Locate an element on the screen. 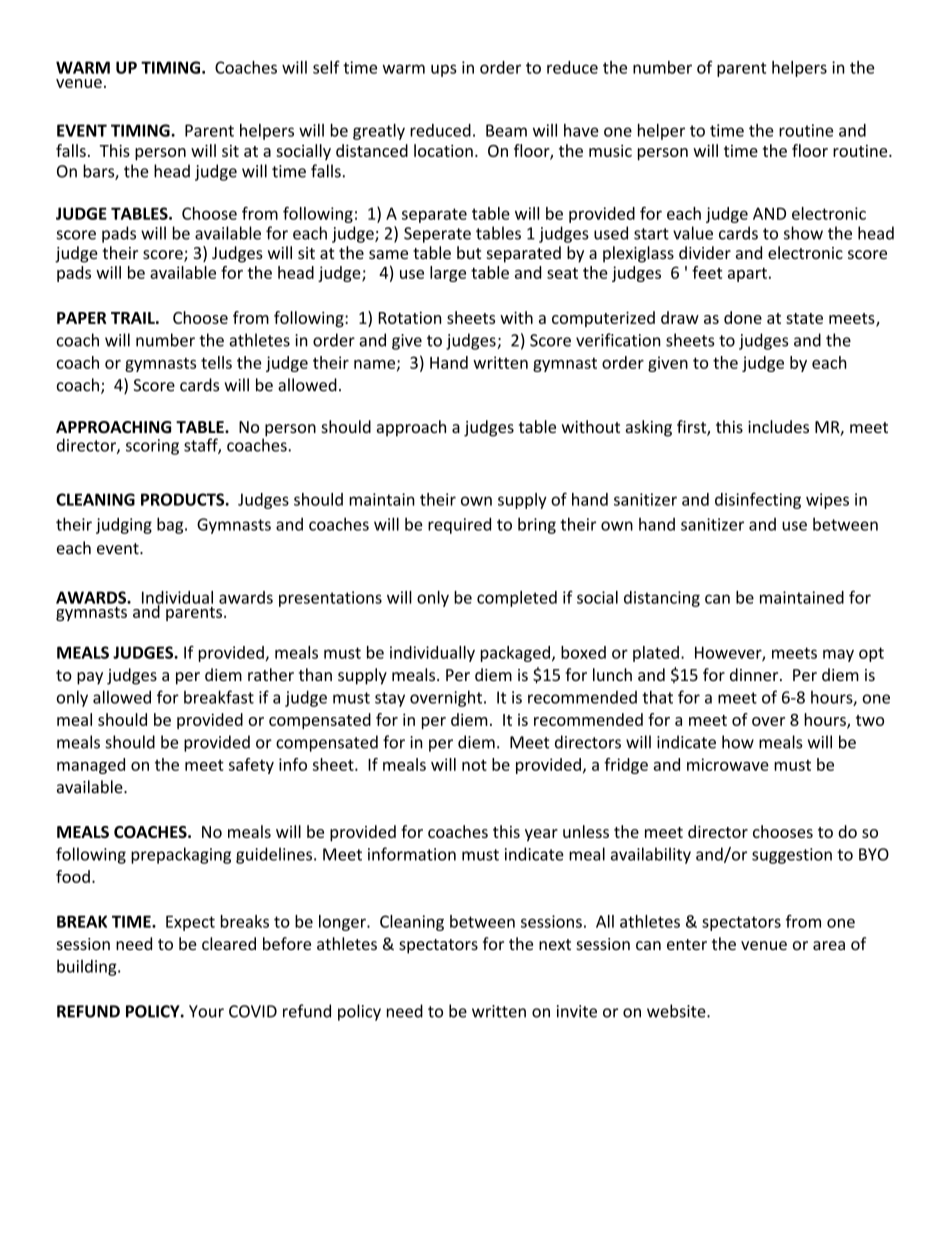 This screenshot has height=1233, width=952. ups is located at coordinates (444, 70).
